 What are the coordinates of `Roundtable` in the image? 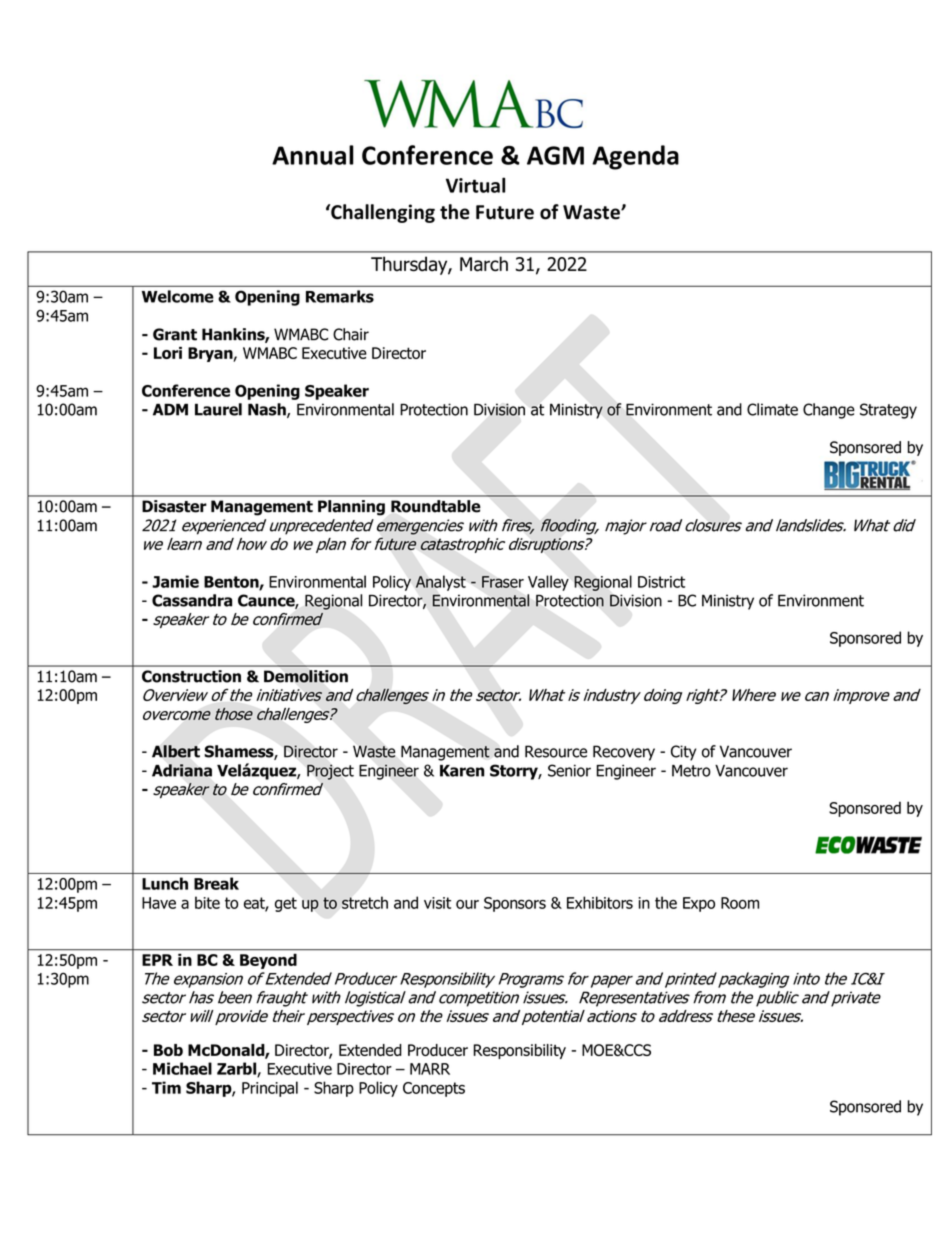 It's located at (436, 506).
